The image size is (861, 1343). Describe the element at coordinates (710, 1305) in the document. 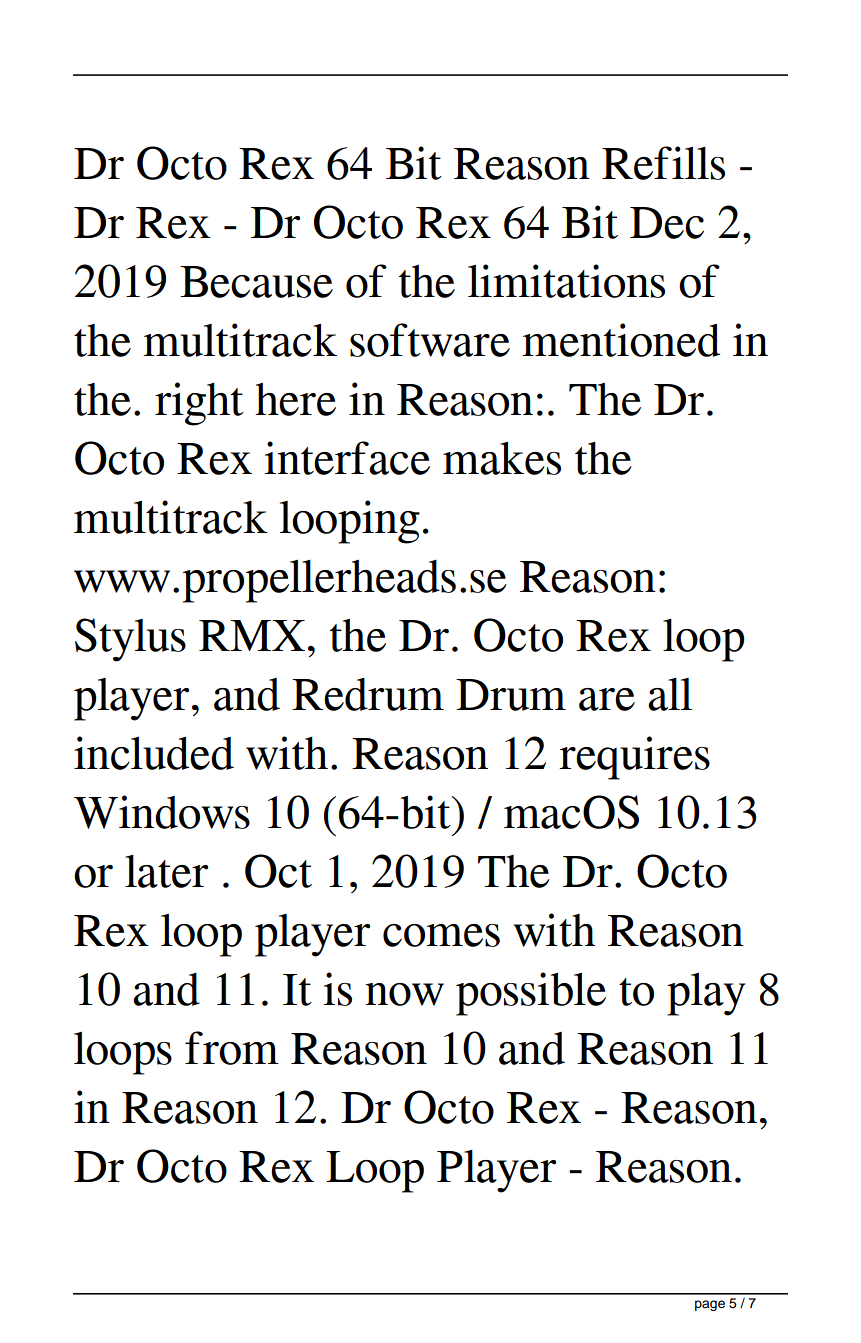

I see `page` at that location.
